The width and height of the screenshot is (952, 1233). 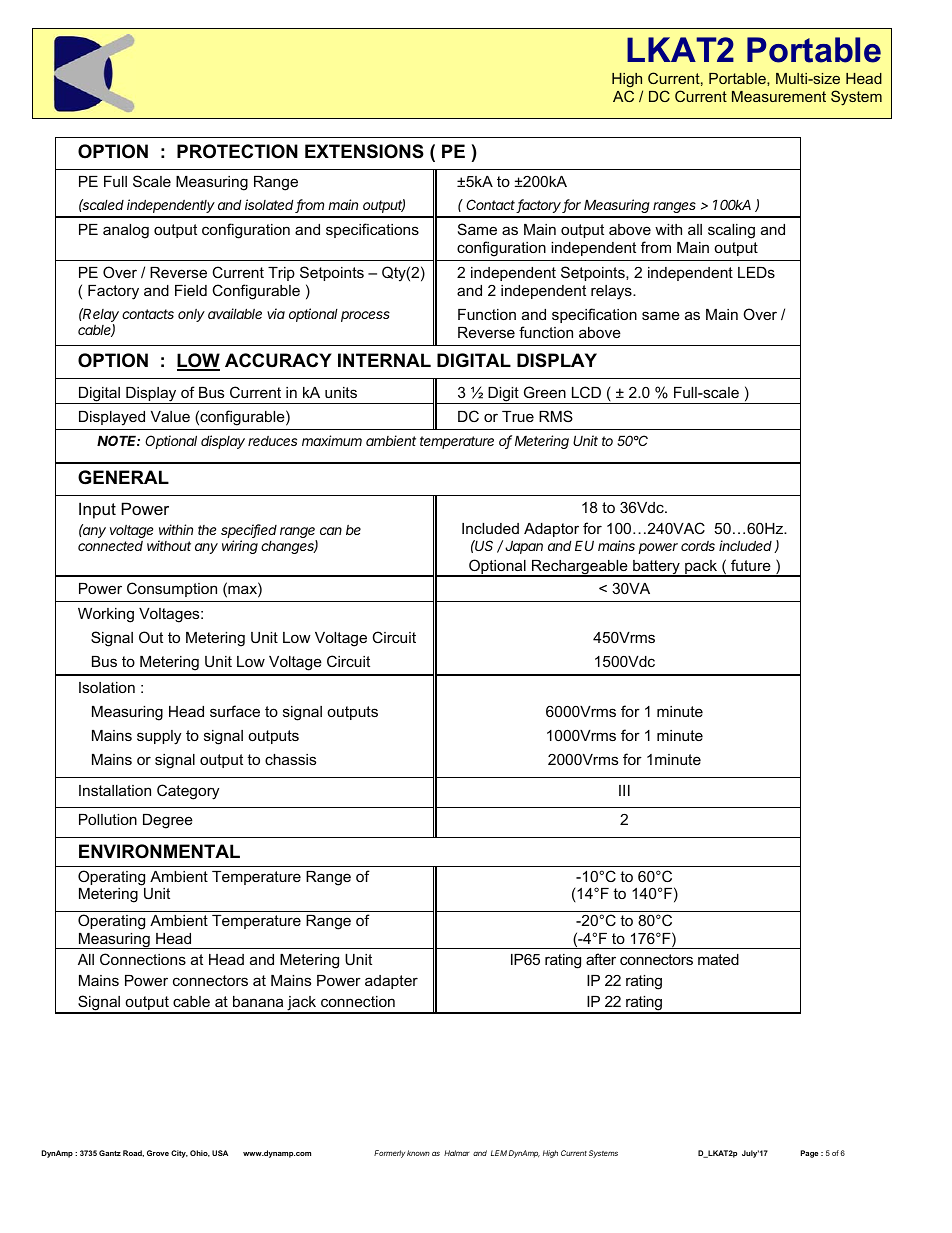 What do you see at coordinates (518, 416) in the screenshot?
I see `True` at bounding box center [518, 416].
